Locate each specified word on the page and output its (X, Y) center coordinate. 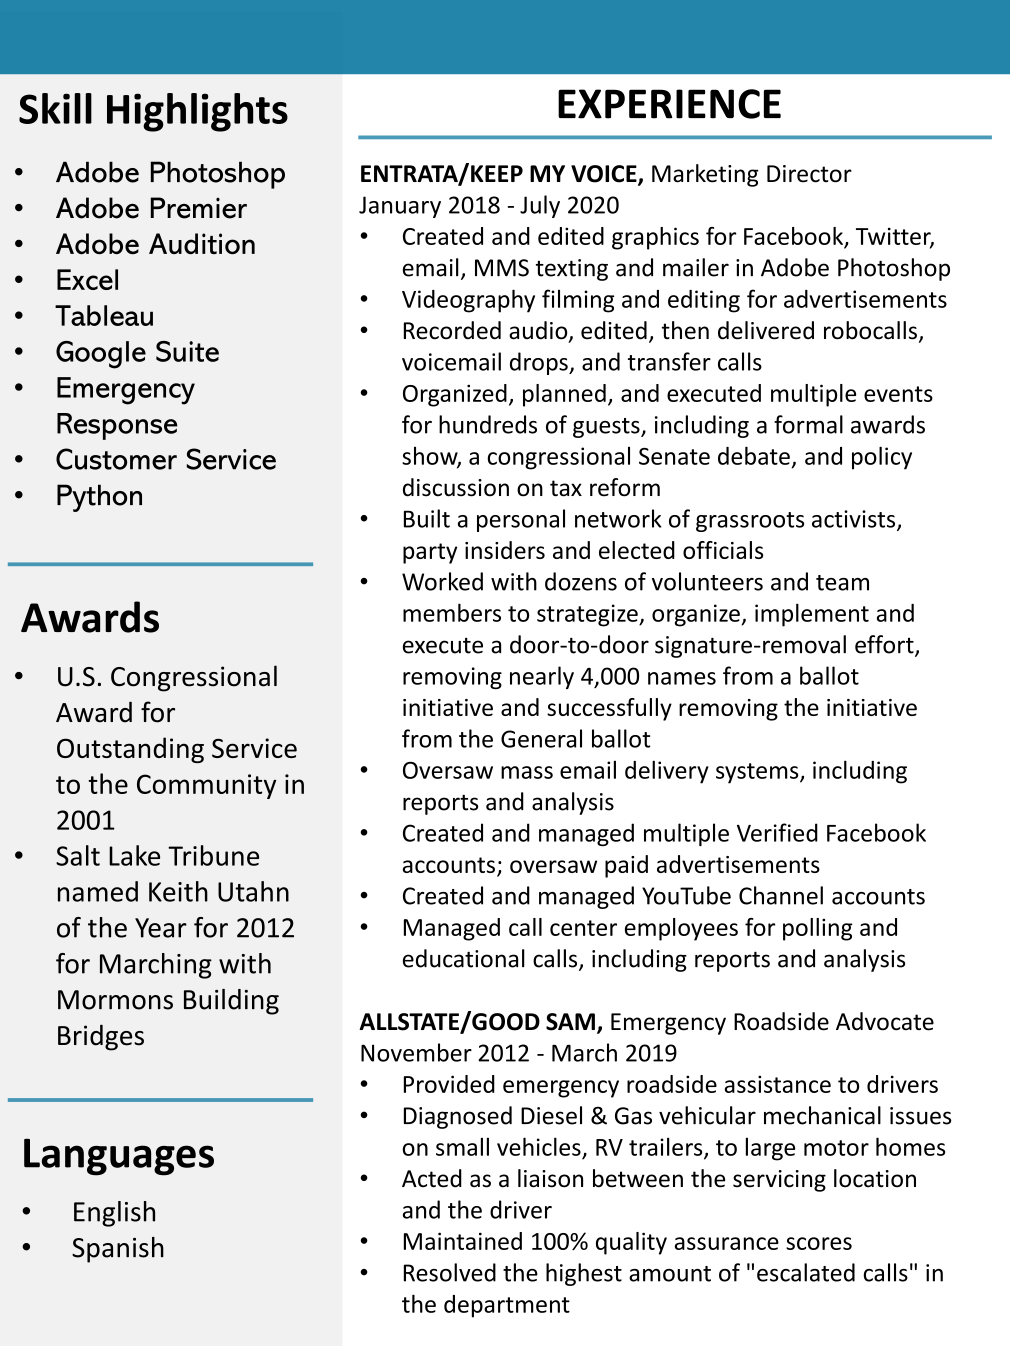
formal (808, 424)
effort (885, 645)
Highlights (197, 112)
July (540, 206)
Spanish (118, 1250)
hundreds (488, 424)
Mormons (115, 1000)
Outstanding (130, 750)
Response (117, 426)
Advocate (885, 1021)
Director (809, 174)
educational (464, 958)
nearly (542, 677)
